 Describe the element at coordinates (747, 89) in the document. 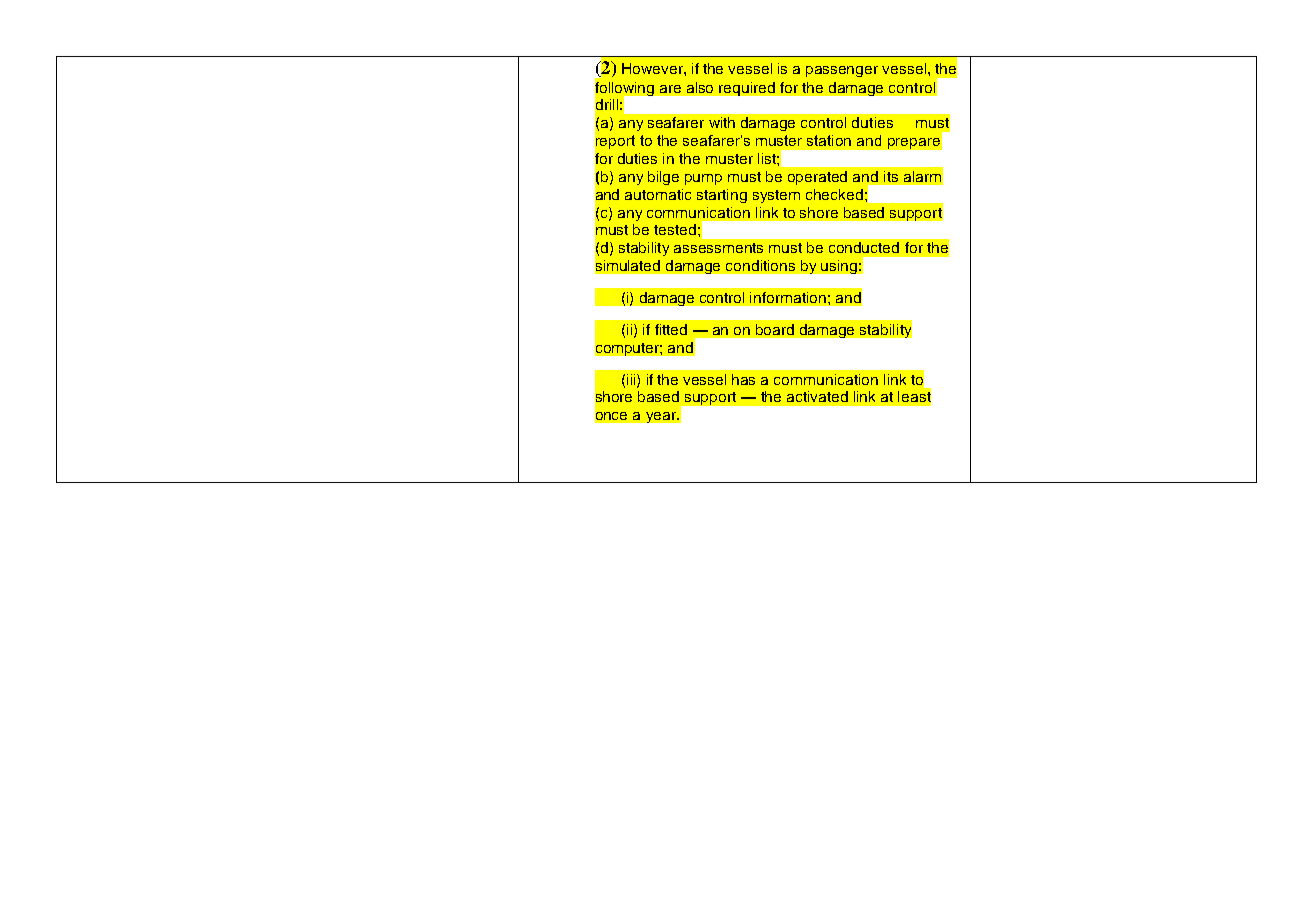

I see `required` at that location.
